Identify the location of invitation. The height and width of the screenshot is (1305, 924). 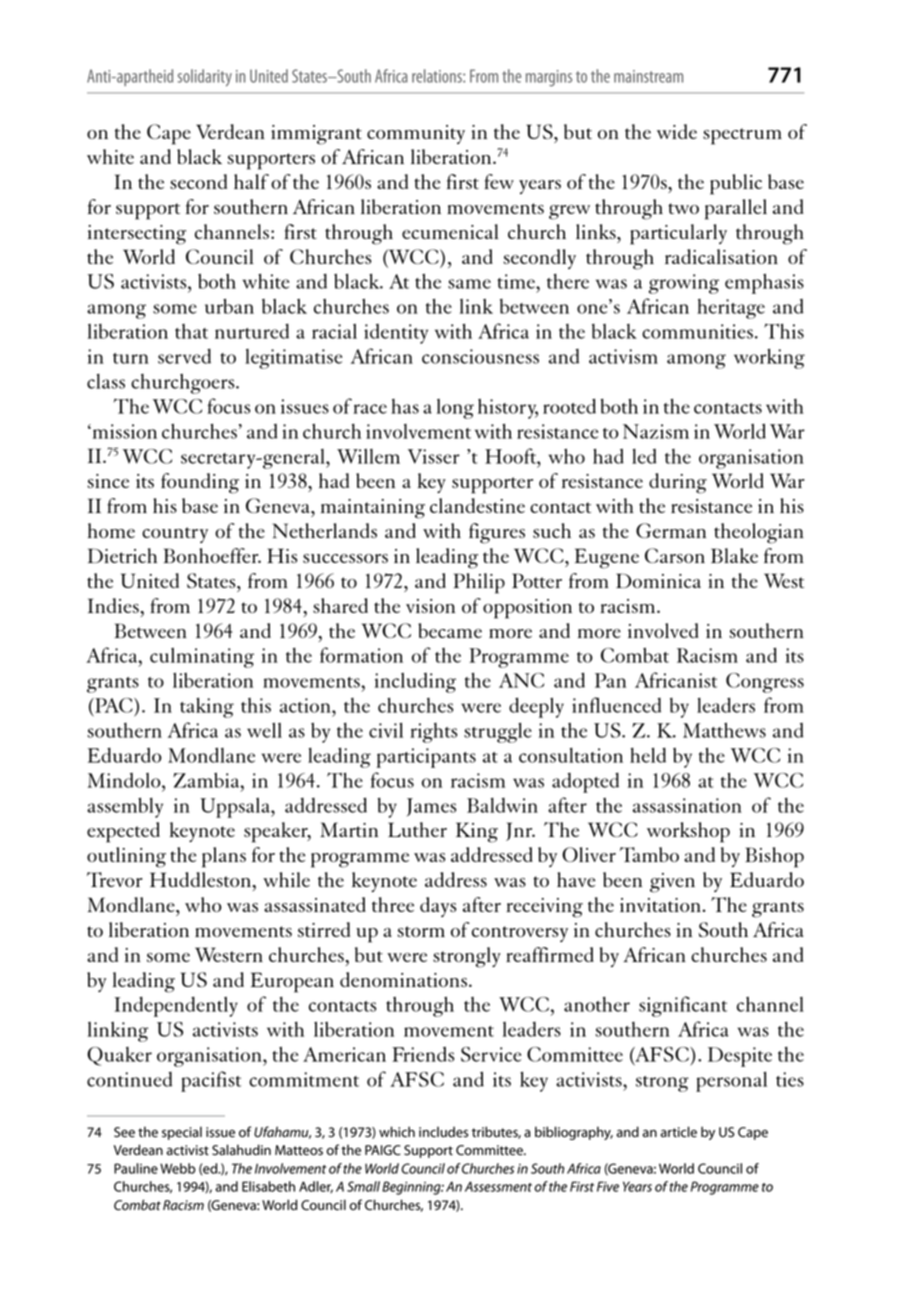
(661, 905).
